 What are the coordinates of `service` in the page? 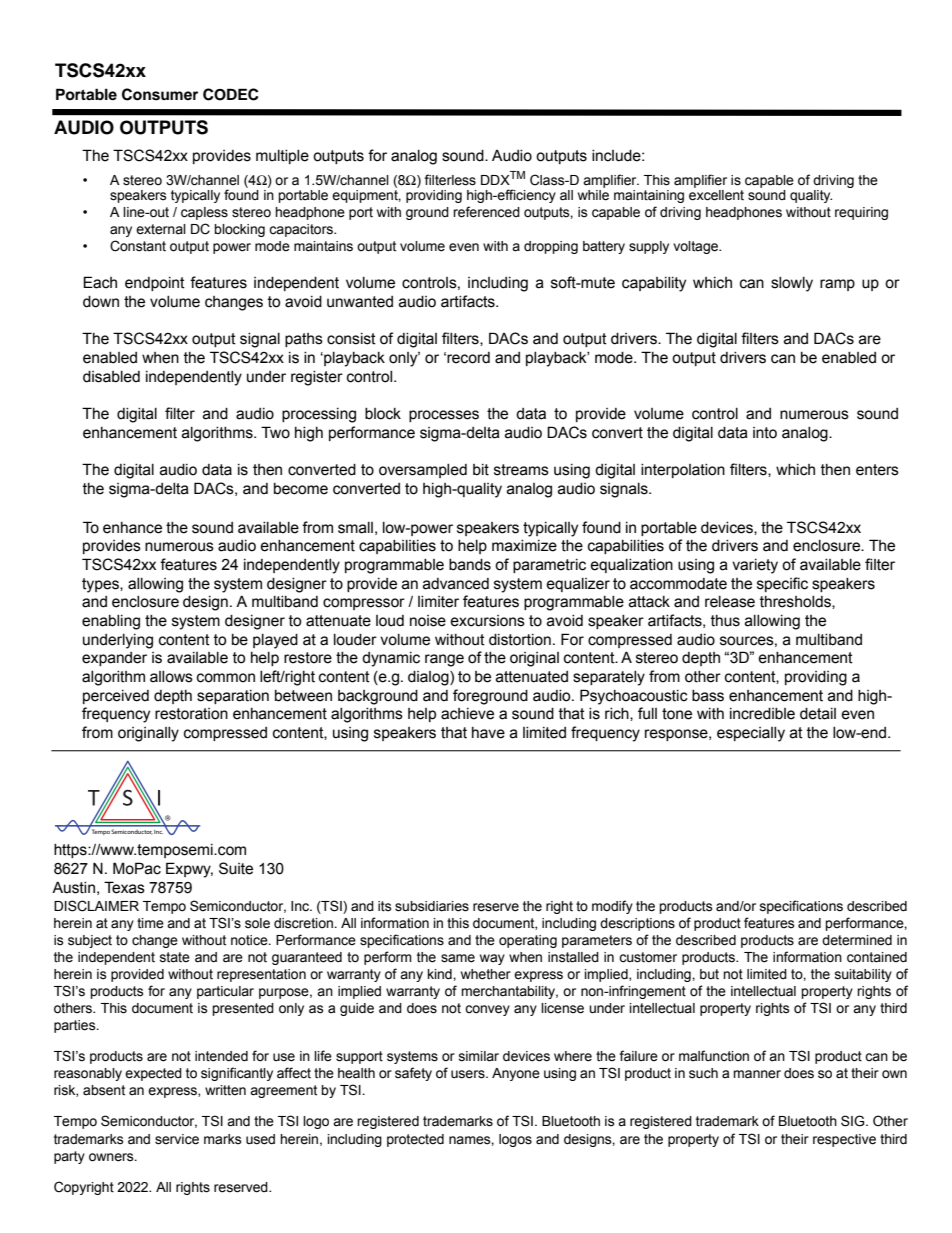 It's located at (177, 1139).
